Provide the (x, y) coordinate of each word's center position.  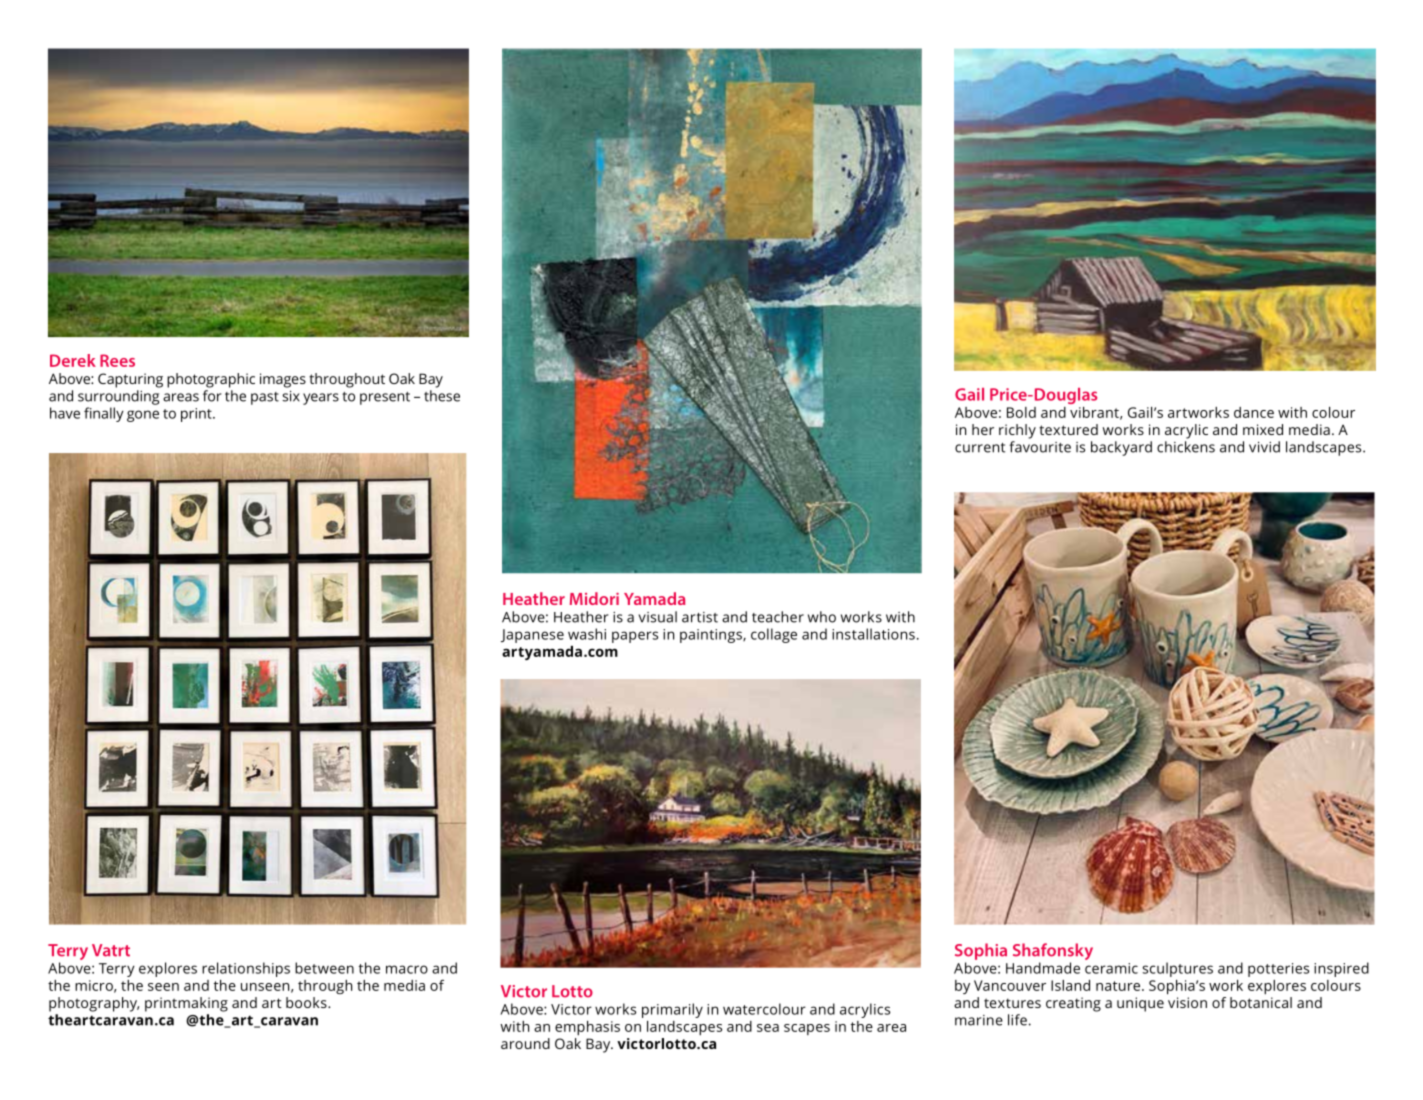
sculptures (1177, 969)
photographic (211, 380)
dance (1254, 412)
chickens (1186, 447)
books (307, 1002)
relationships (246, 969)
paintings (712, 636)
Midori (594, 598)
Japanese (532, 636)
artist (700, 617)
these (442, 396)
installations (873, 634)
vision (1187, 1002)
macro (407, 969)
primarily (672, 1010)
